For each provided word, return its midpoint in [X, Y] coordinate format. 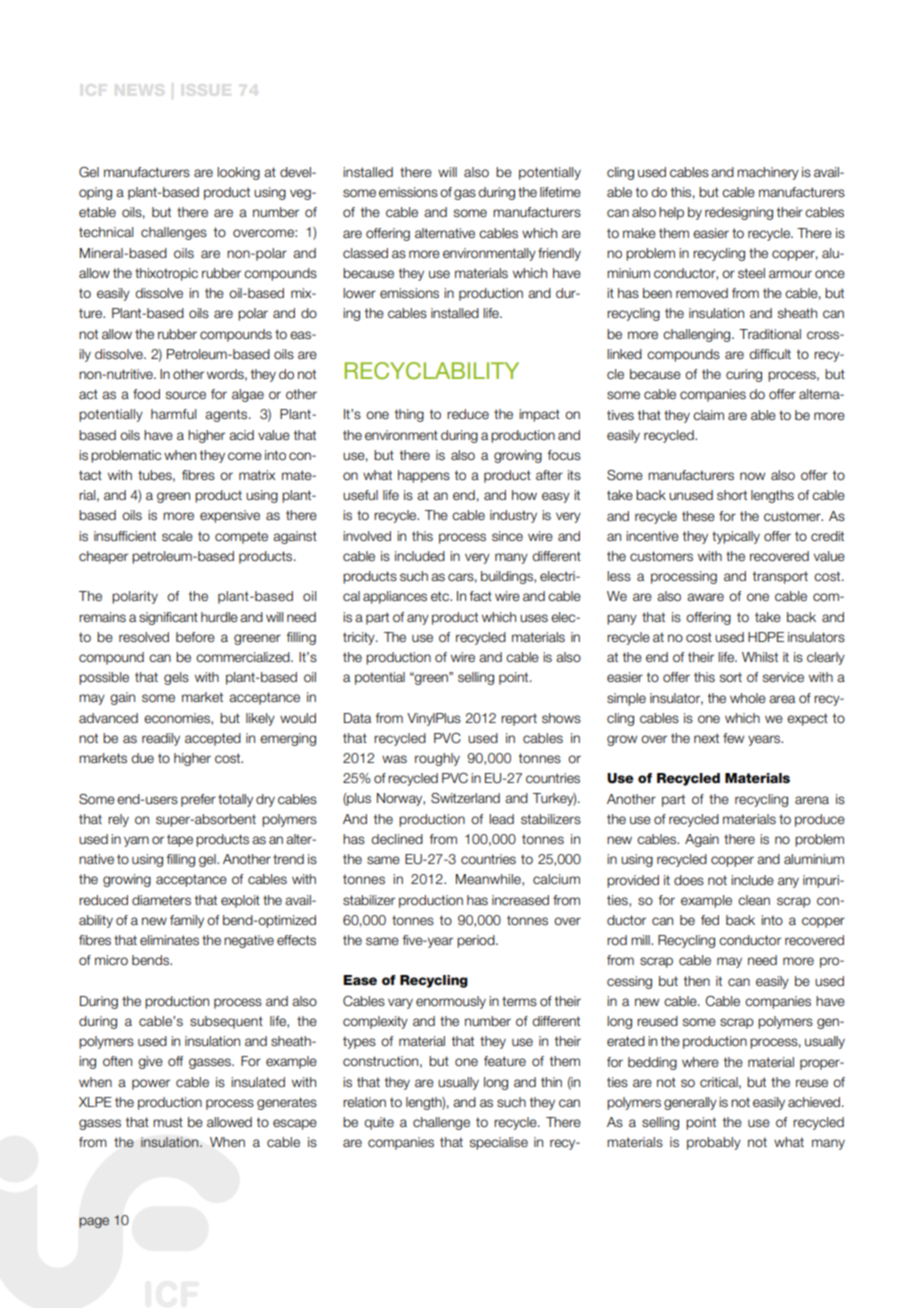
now [752, 476]
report [519, 719]
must [168, 1122]
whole [748, 698]
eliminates [169, 940]
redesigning [739, 213]
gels [176, 678]
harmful [173, 414]
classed [365, 253]
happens [424, 476]
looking [238, 173]
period [477, 941]
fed [710, 920]
